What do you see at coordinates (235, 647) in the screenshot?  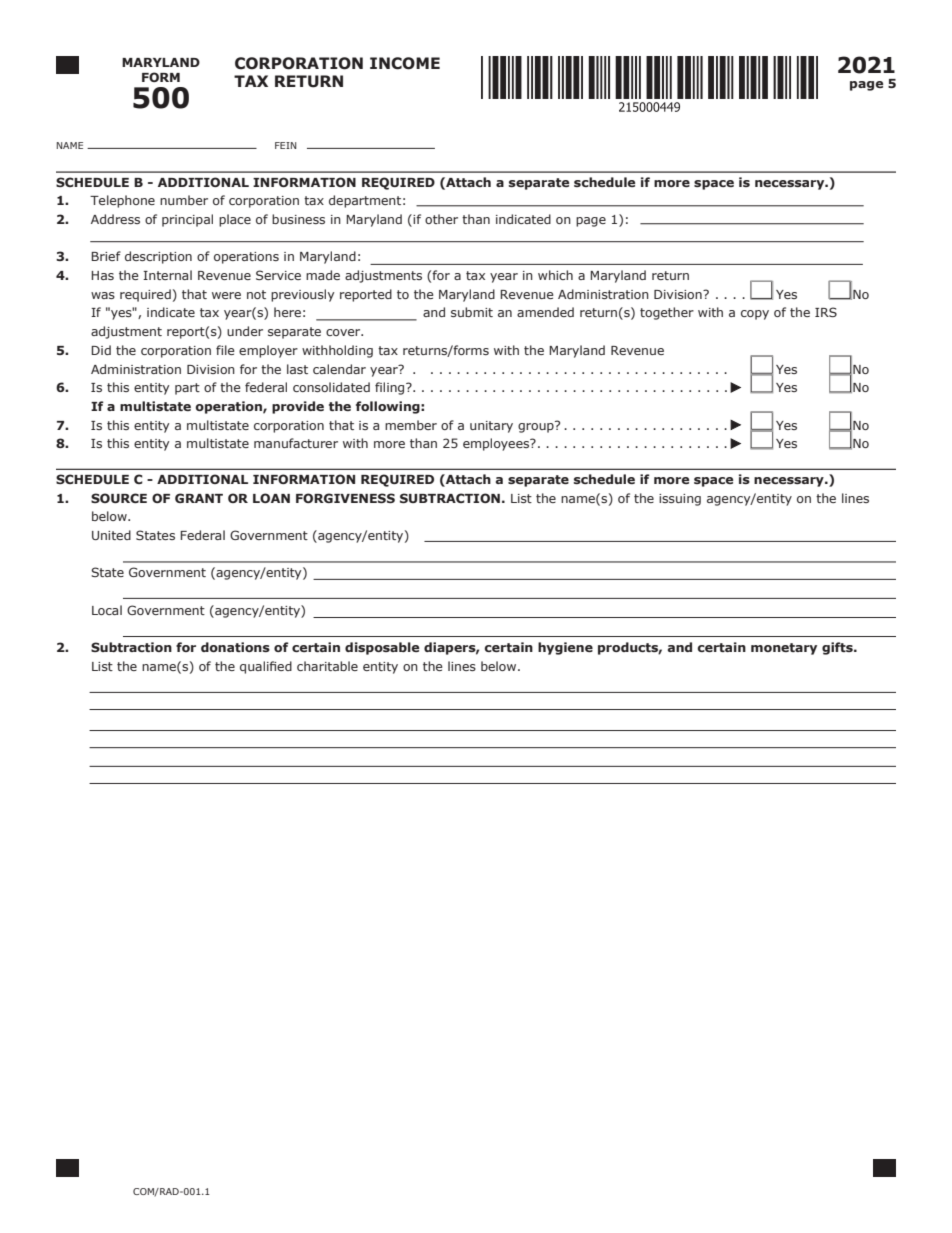 I see `donations` at bounding box center [235, 647].
